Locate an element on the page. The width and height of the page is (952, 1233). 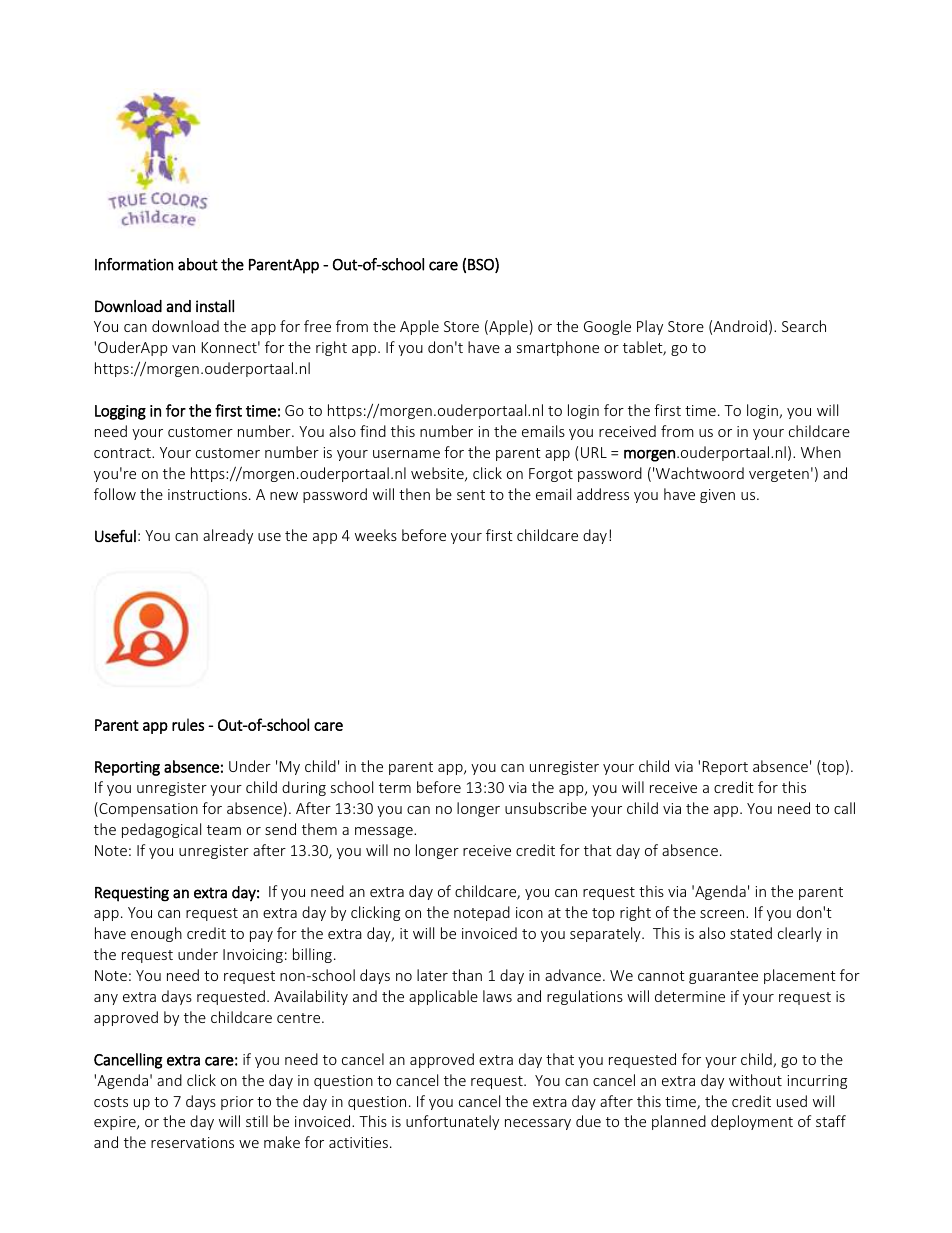
given is located at coordinates (717, 496).
